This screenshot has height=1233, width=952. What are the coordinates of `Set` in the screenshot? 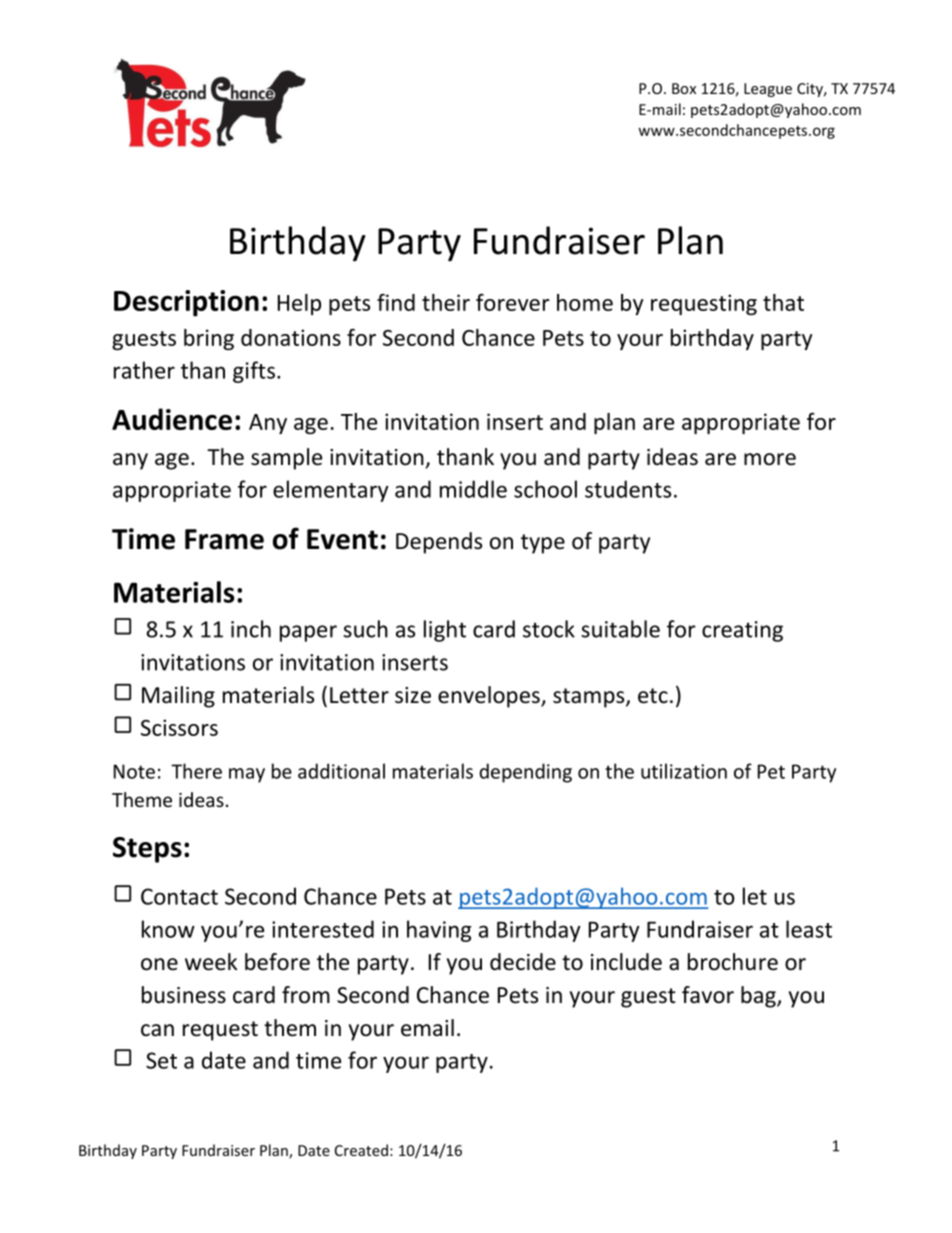 It's located at (161, 1060).
